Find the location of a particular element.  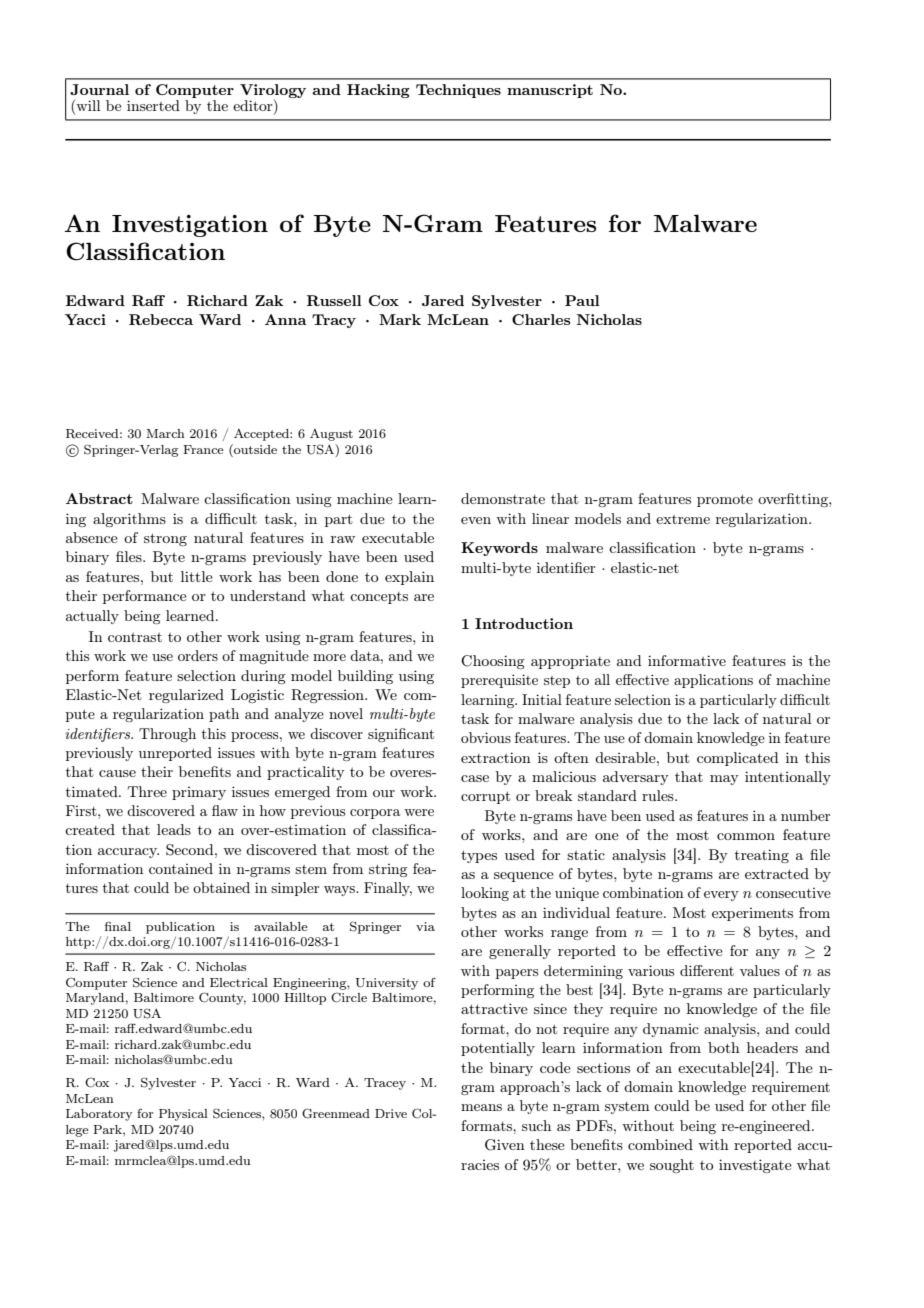

experiments is located at coordinates (752, 914).
